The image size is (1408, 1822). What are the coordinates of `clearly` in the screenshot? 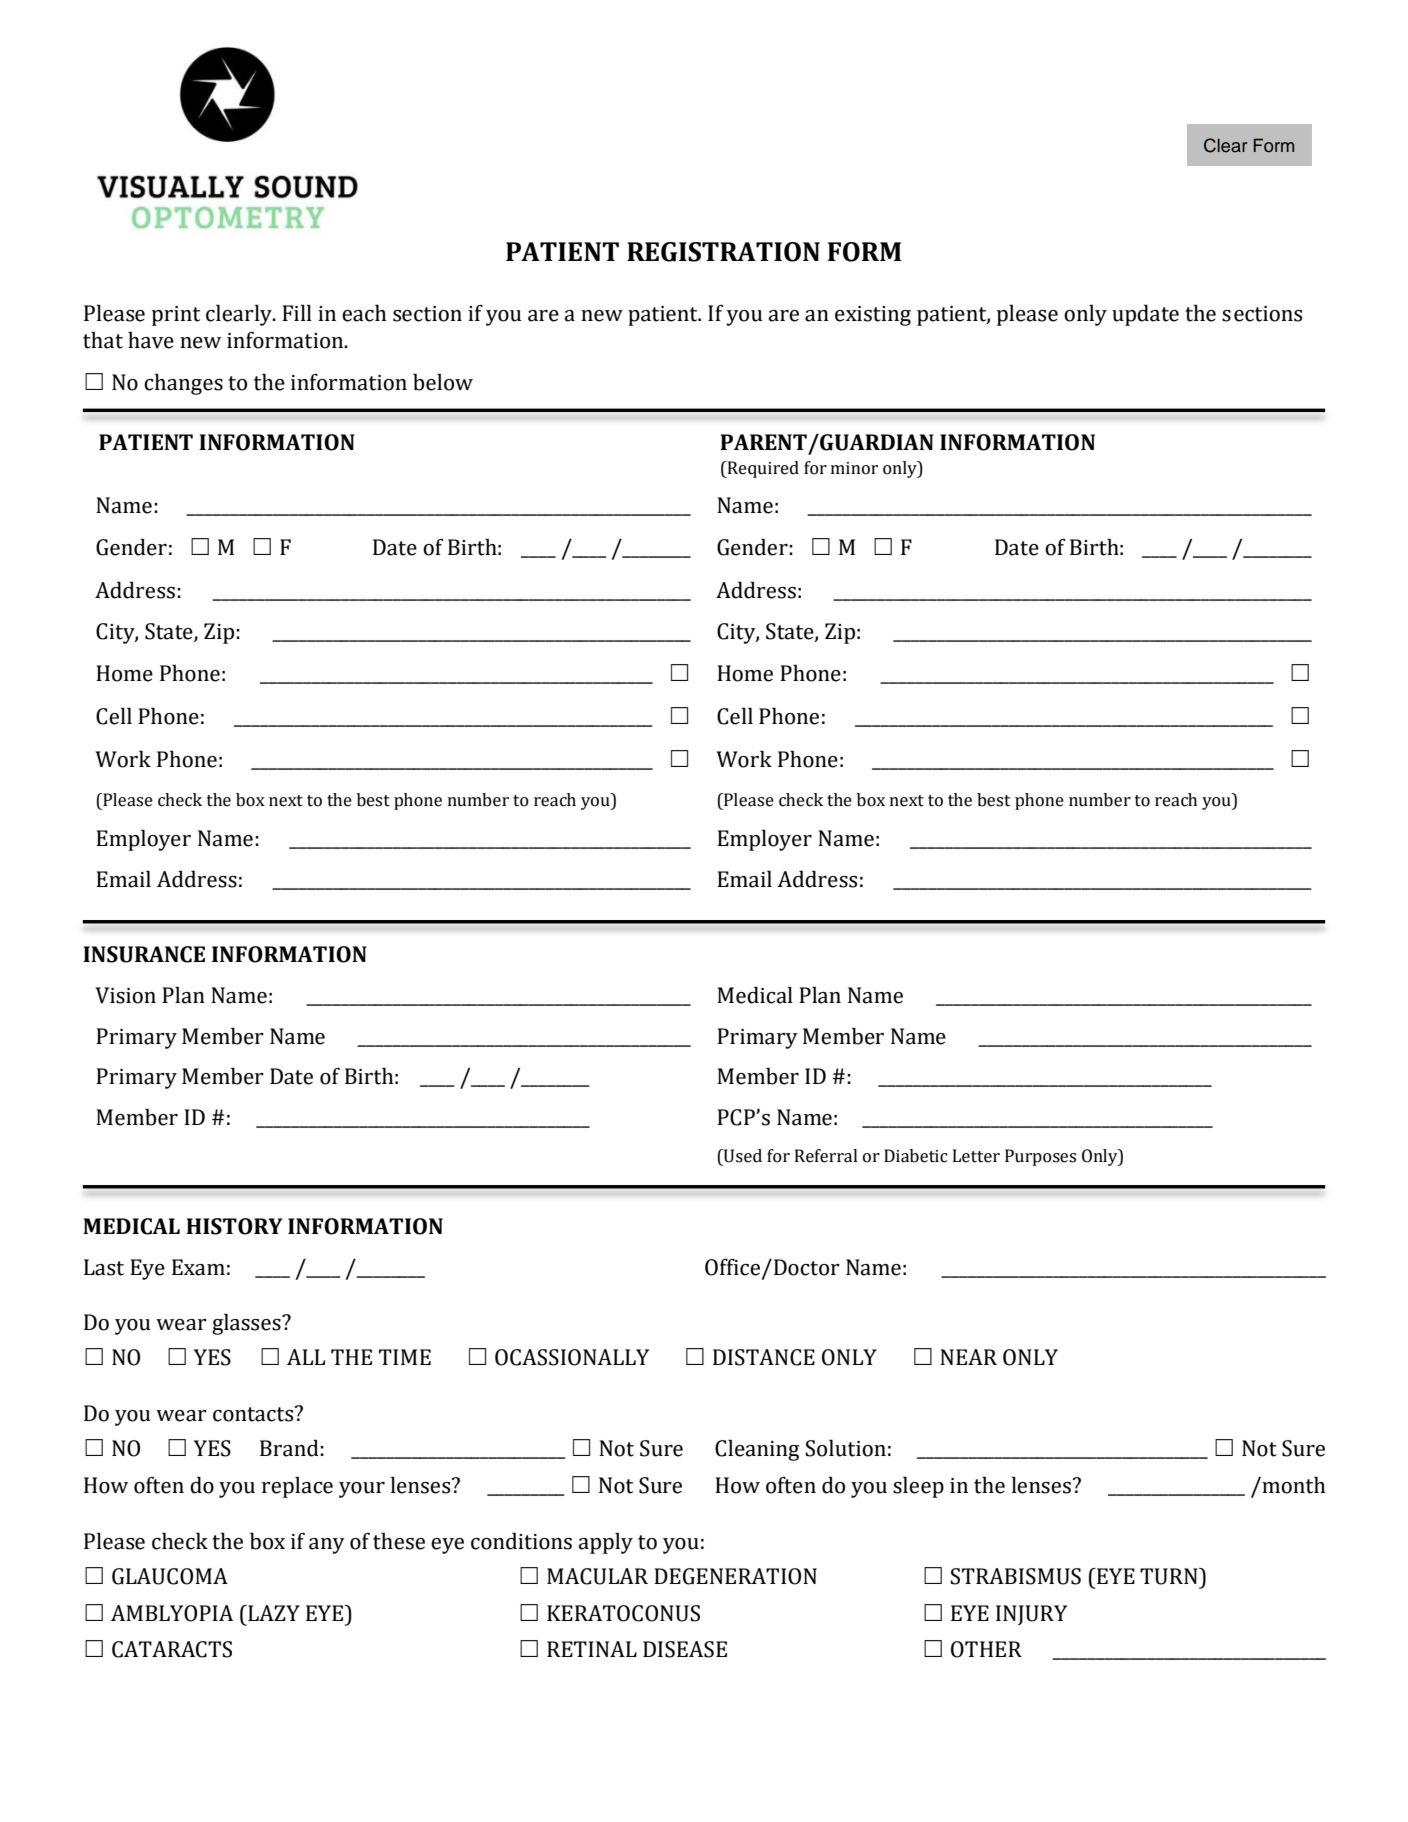 It's located at (240, 315).
